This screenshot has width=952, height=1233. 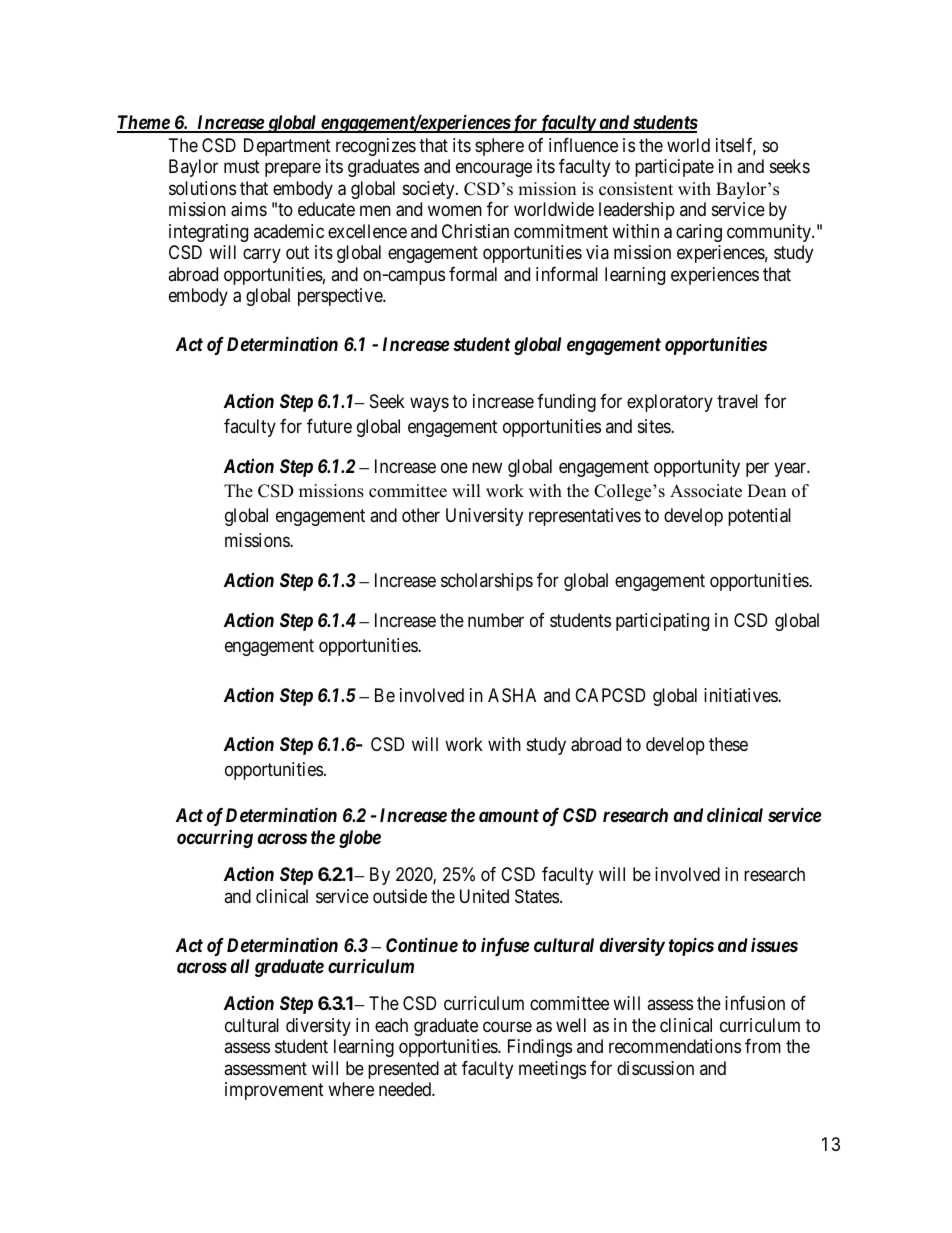 I want to click on amount, so click(x=509, y=815).
